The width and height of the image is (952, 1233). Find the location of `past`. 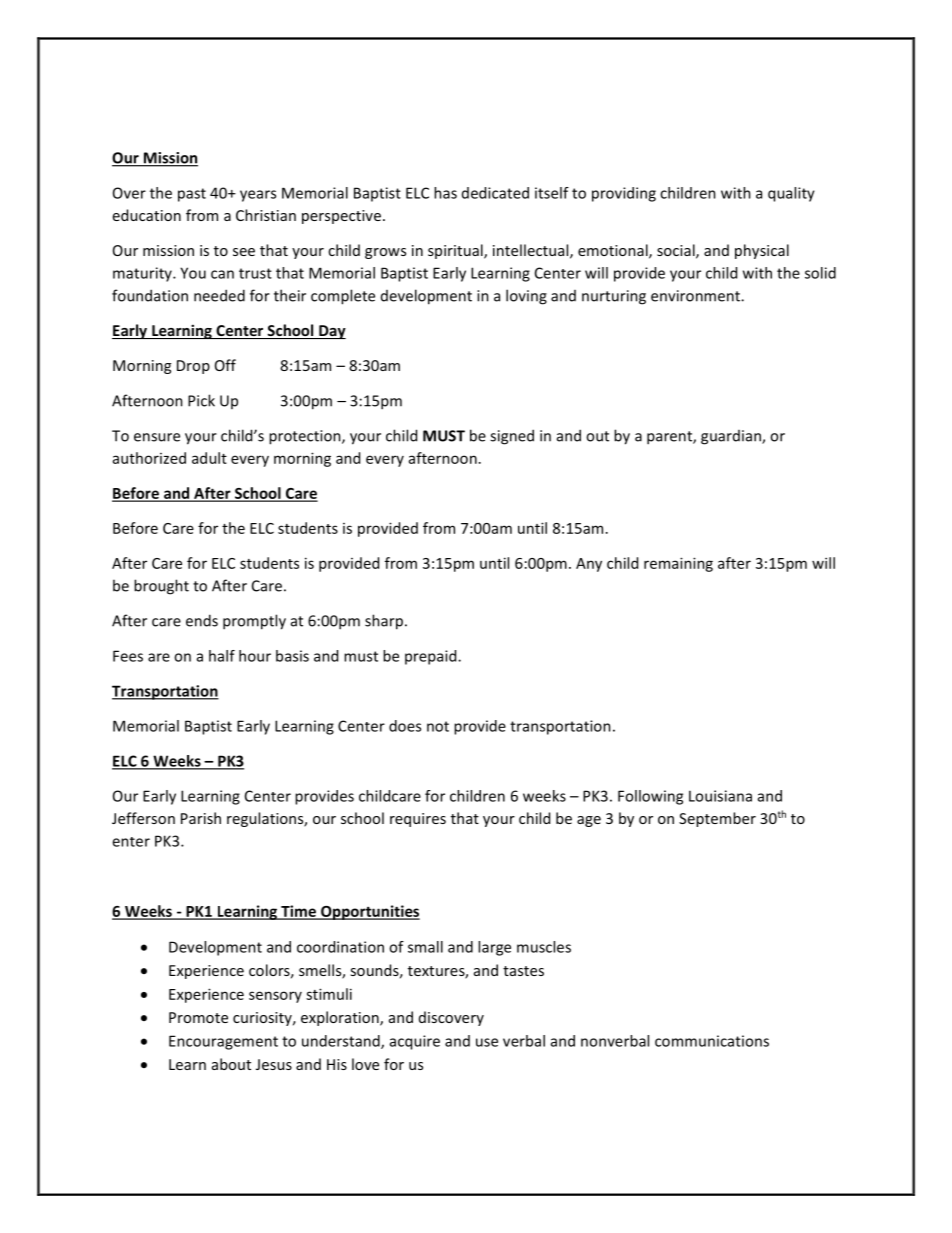

past is located at coordinates (192, 195).
